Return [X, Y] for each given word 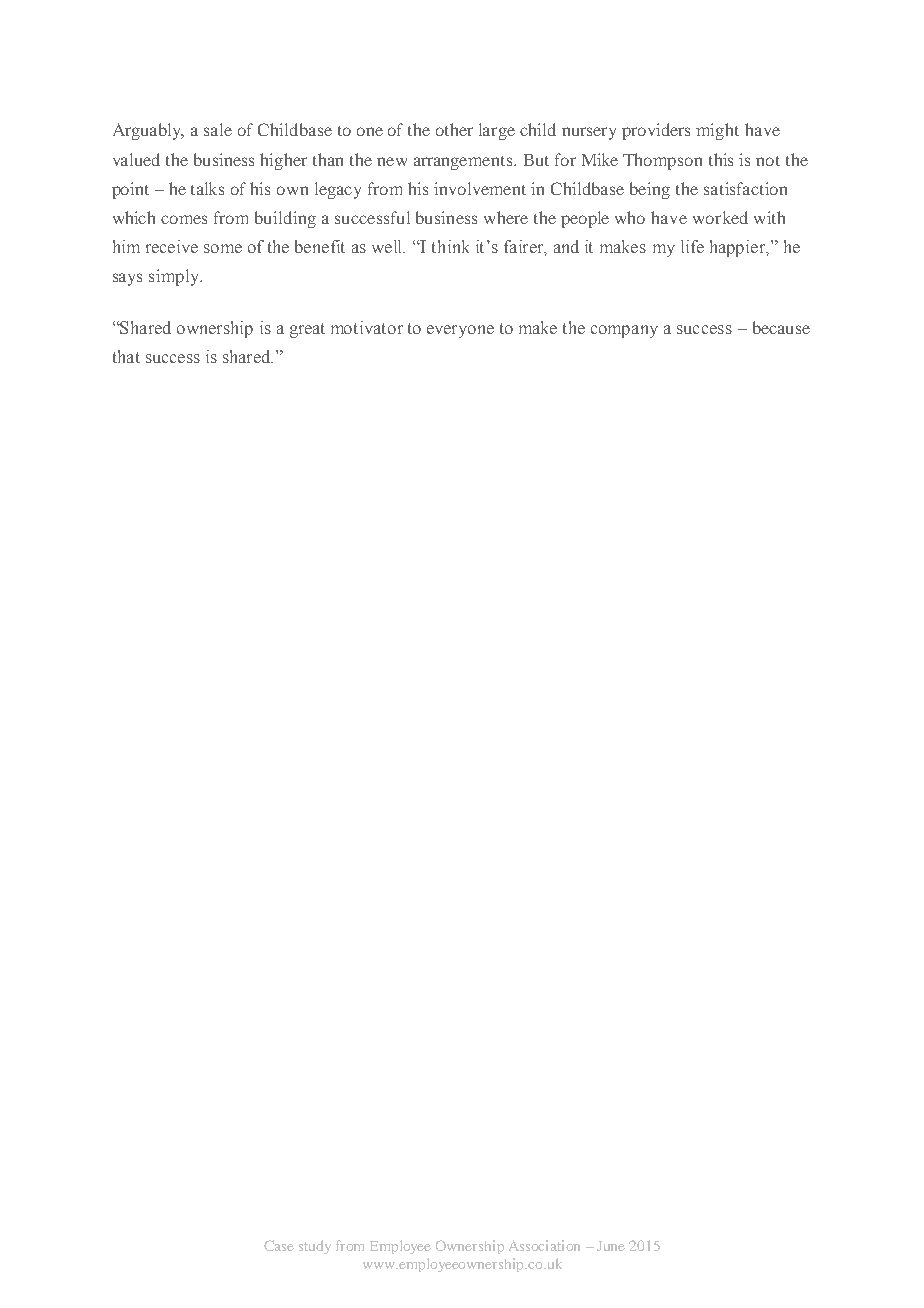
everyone [460, 331]
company [624, 331]
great [307, 330]
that [126, 356]
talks [207, 188]
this [721, 159]
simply [175, 277]
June [611, 1246]
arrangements [464, 163]
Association [544, 1245]
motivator [367, 327]
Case [279, 1245]
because [781, 327]
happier [738, 248]
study [315, 1247]
